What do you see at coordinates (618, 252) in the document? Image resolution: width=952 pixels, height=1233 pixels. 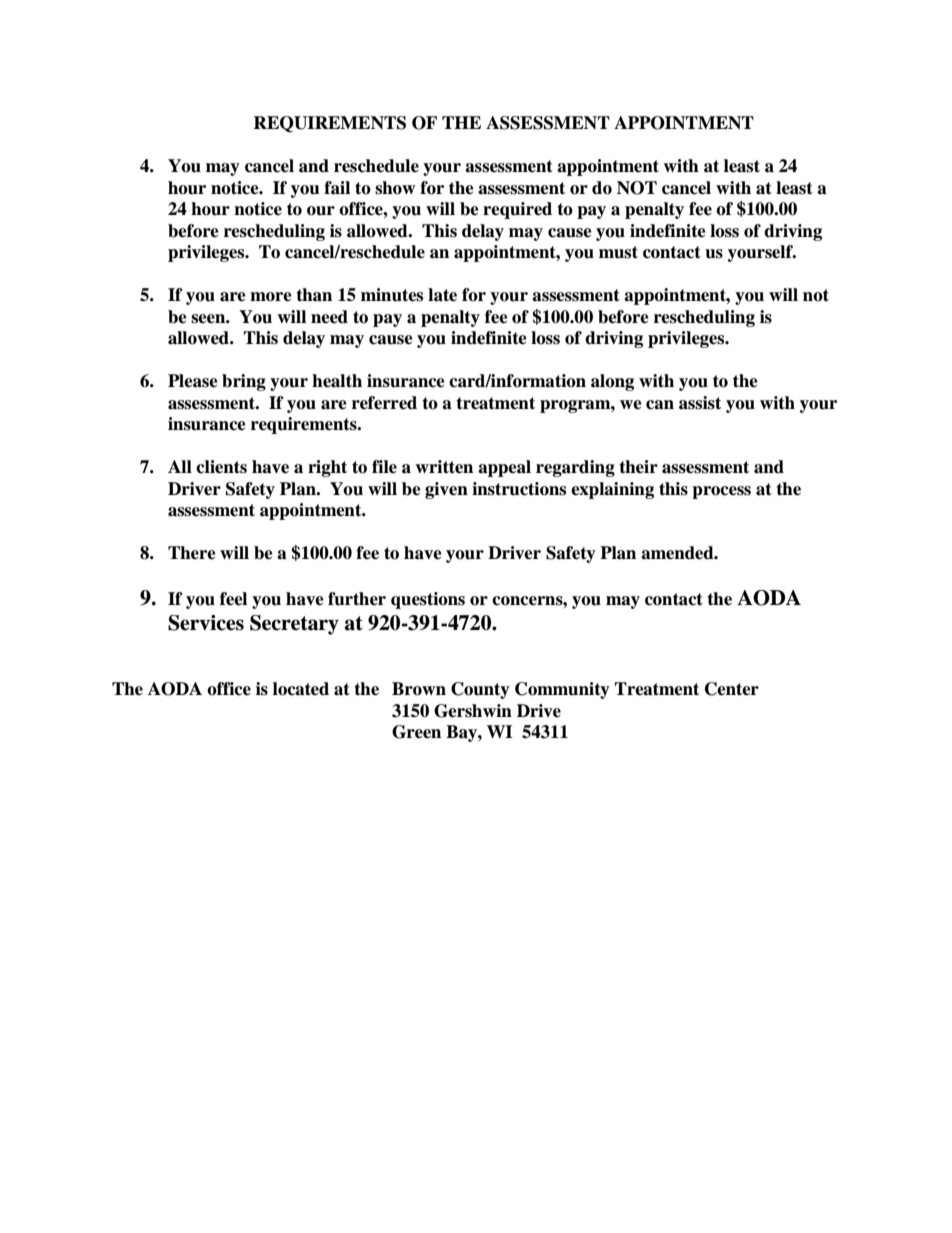 I see `must` at bounding box center [618, 252].
